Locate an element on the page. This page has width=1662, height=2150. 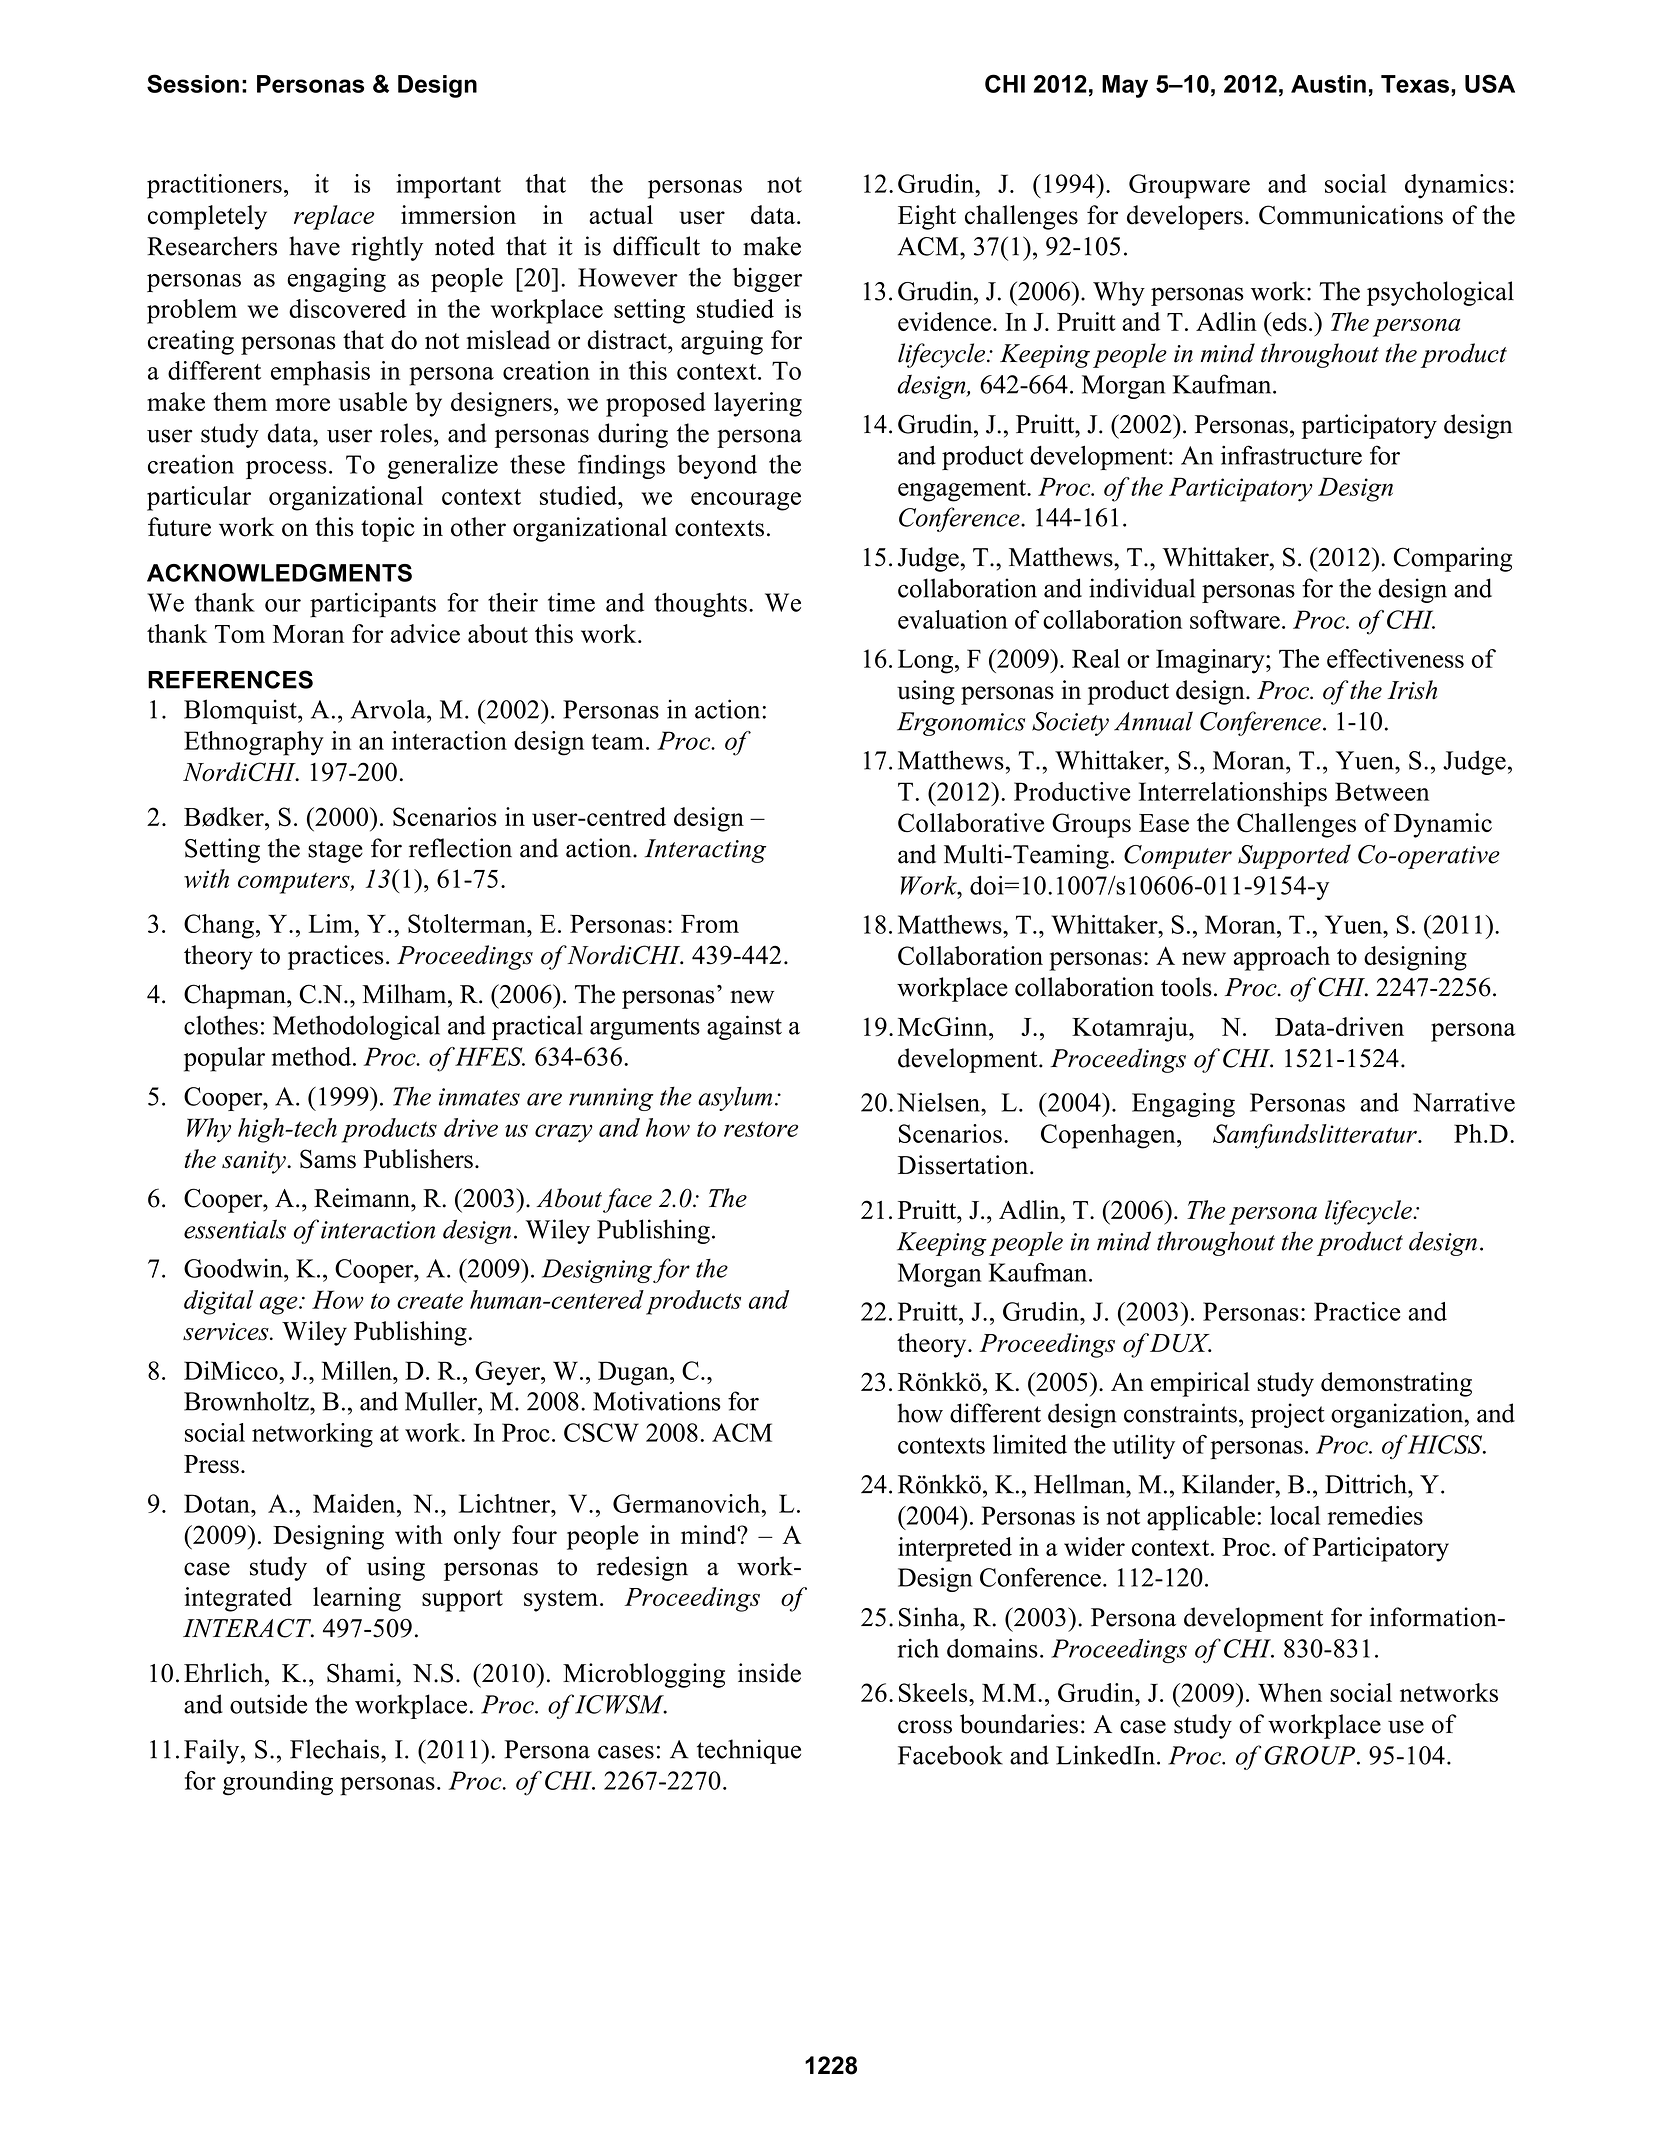
evaluation is located at coordinates (953, 619).
